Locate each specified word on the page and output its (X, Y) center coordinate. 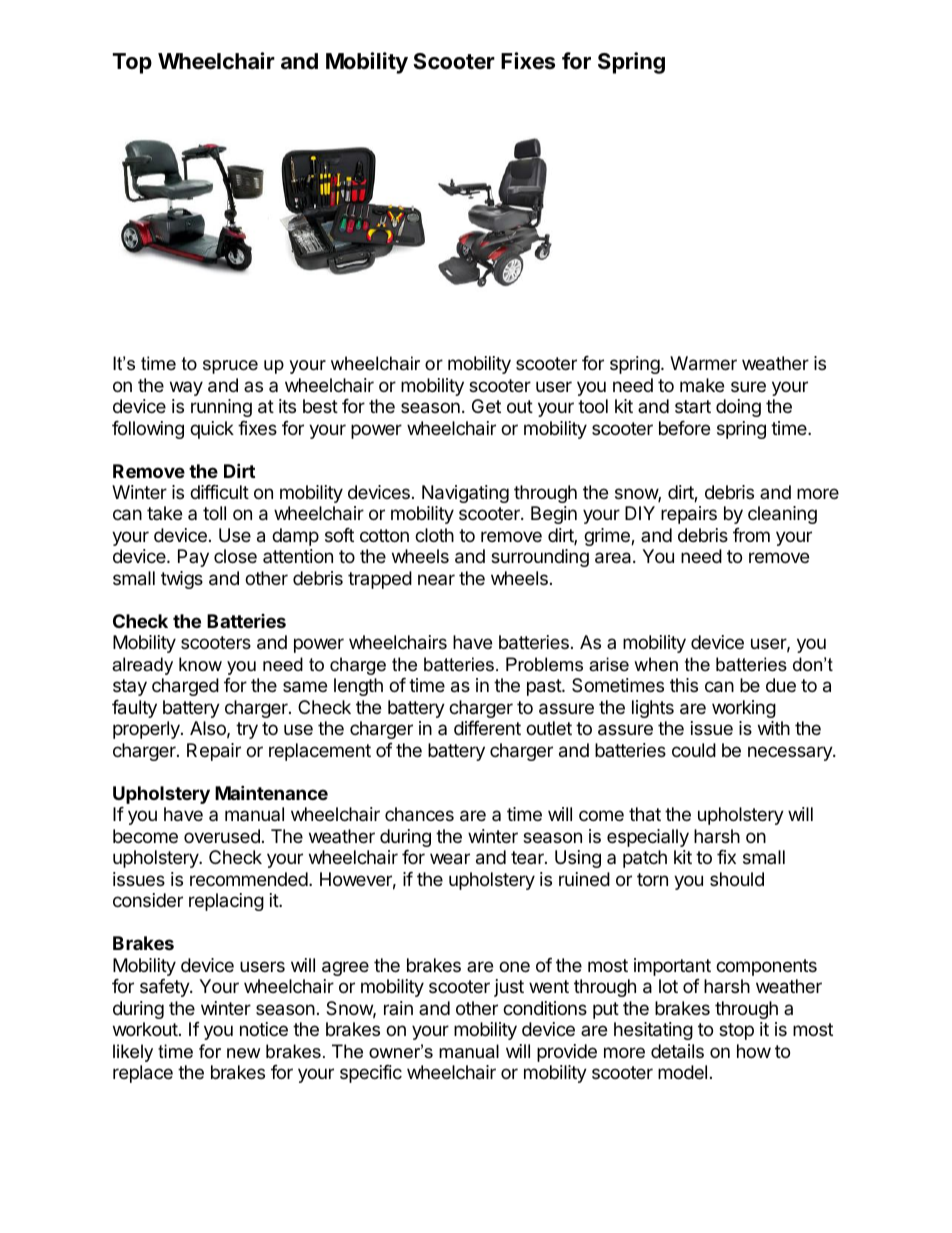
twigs (182, 580)
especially (648, 838)
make (702, 385)
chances (419, 814)
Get (486, 406)
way (186, 388)
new (243, 1053)
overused (222, 836)
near (436, 579)
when (656, 664)
